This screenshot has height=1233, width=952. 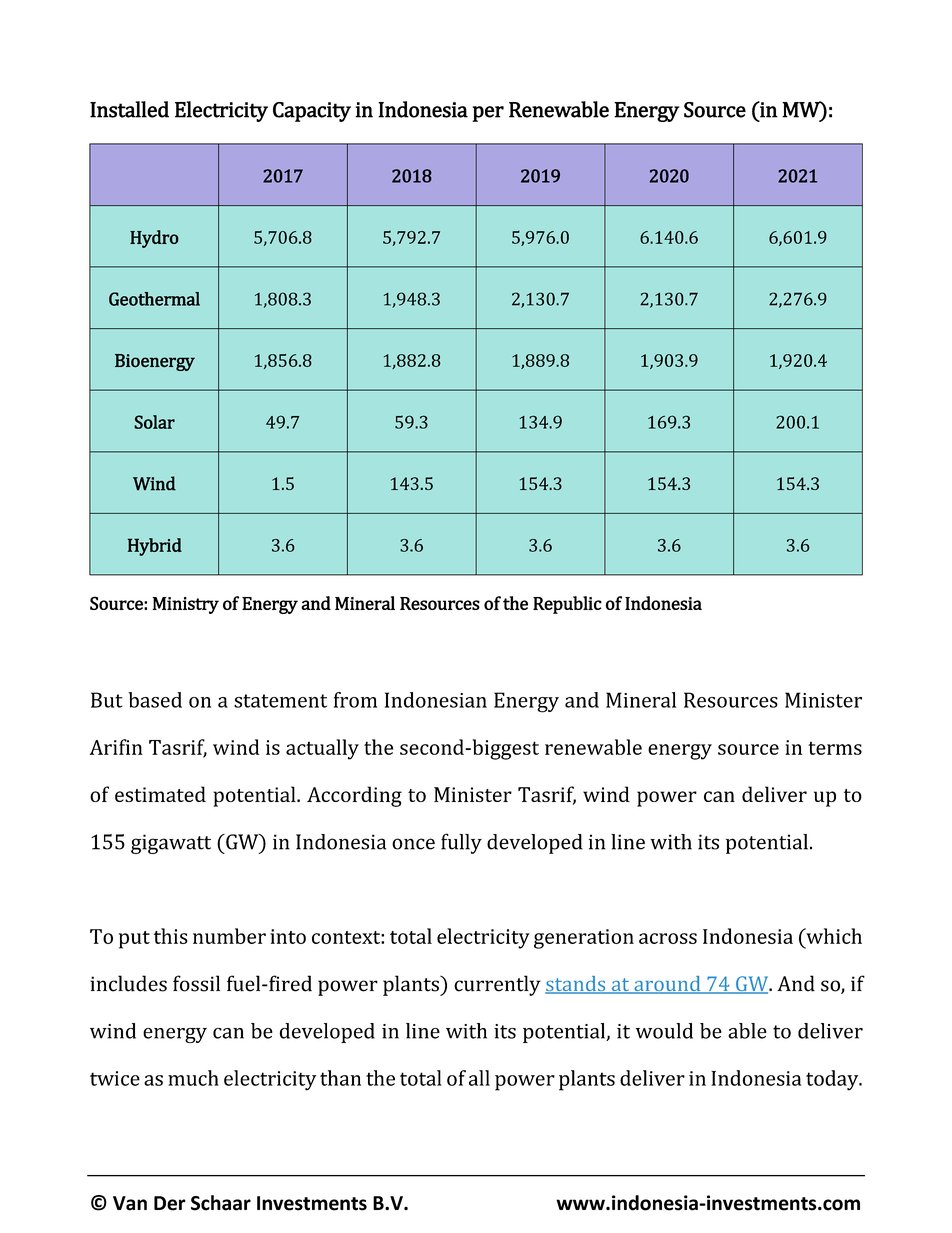 What do you see at coordinates (355, 700) in the screenshot?
I see `from` at bounding box center [355, 700].
